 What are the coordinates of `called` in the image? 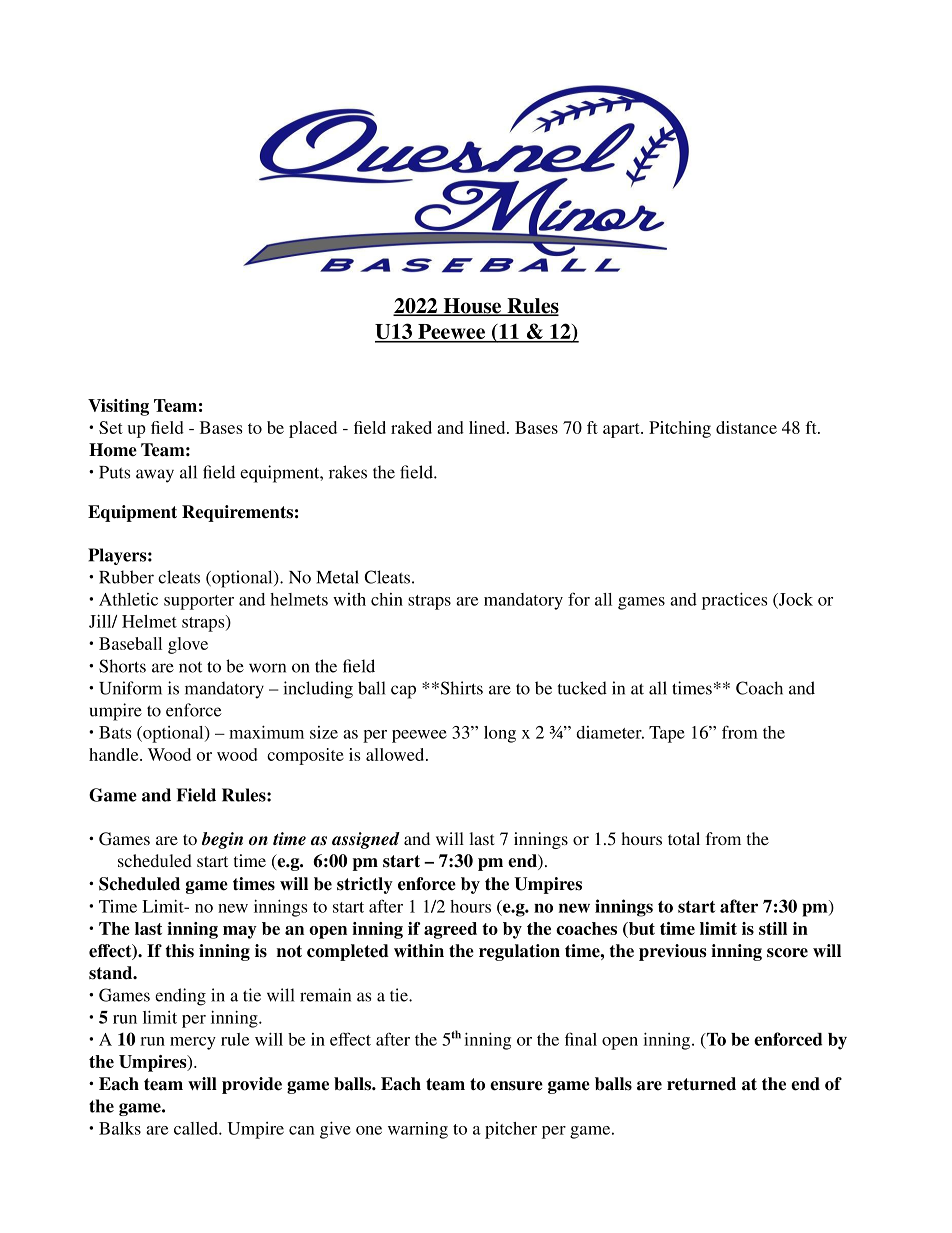 It's located at (197, 1128).
